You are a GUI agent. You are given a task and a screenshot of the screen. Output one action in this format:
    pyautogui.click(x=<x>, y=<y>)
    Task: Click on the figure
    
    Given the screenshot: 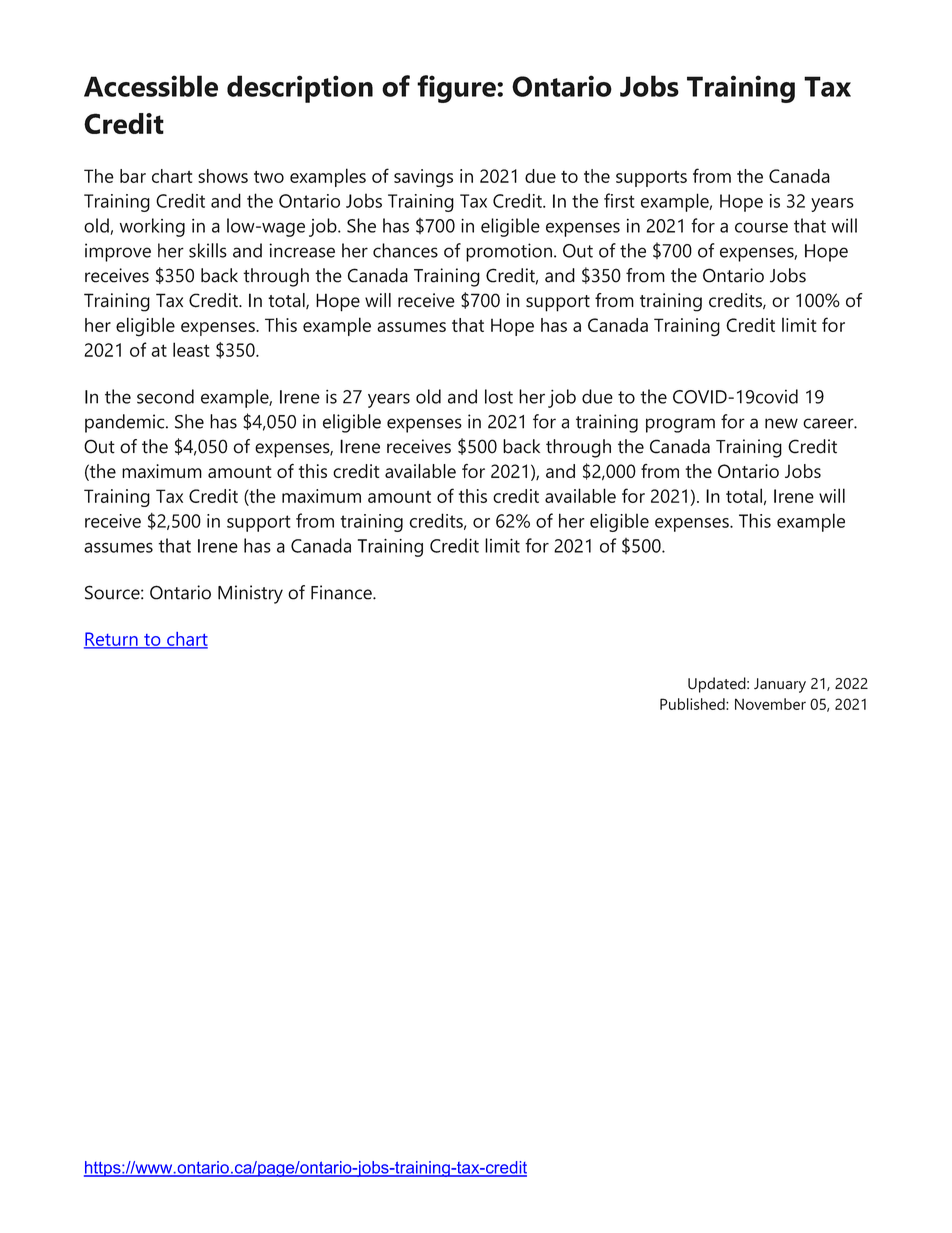 What is the action you would take?
    pyautogui.click(x=457, y=89)
